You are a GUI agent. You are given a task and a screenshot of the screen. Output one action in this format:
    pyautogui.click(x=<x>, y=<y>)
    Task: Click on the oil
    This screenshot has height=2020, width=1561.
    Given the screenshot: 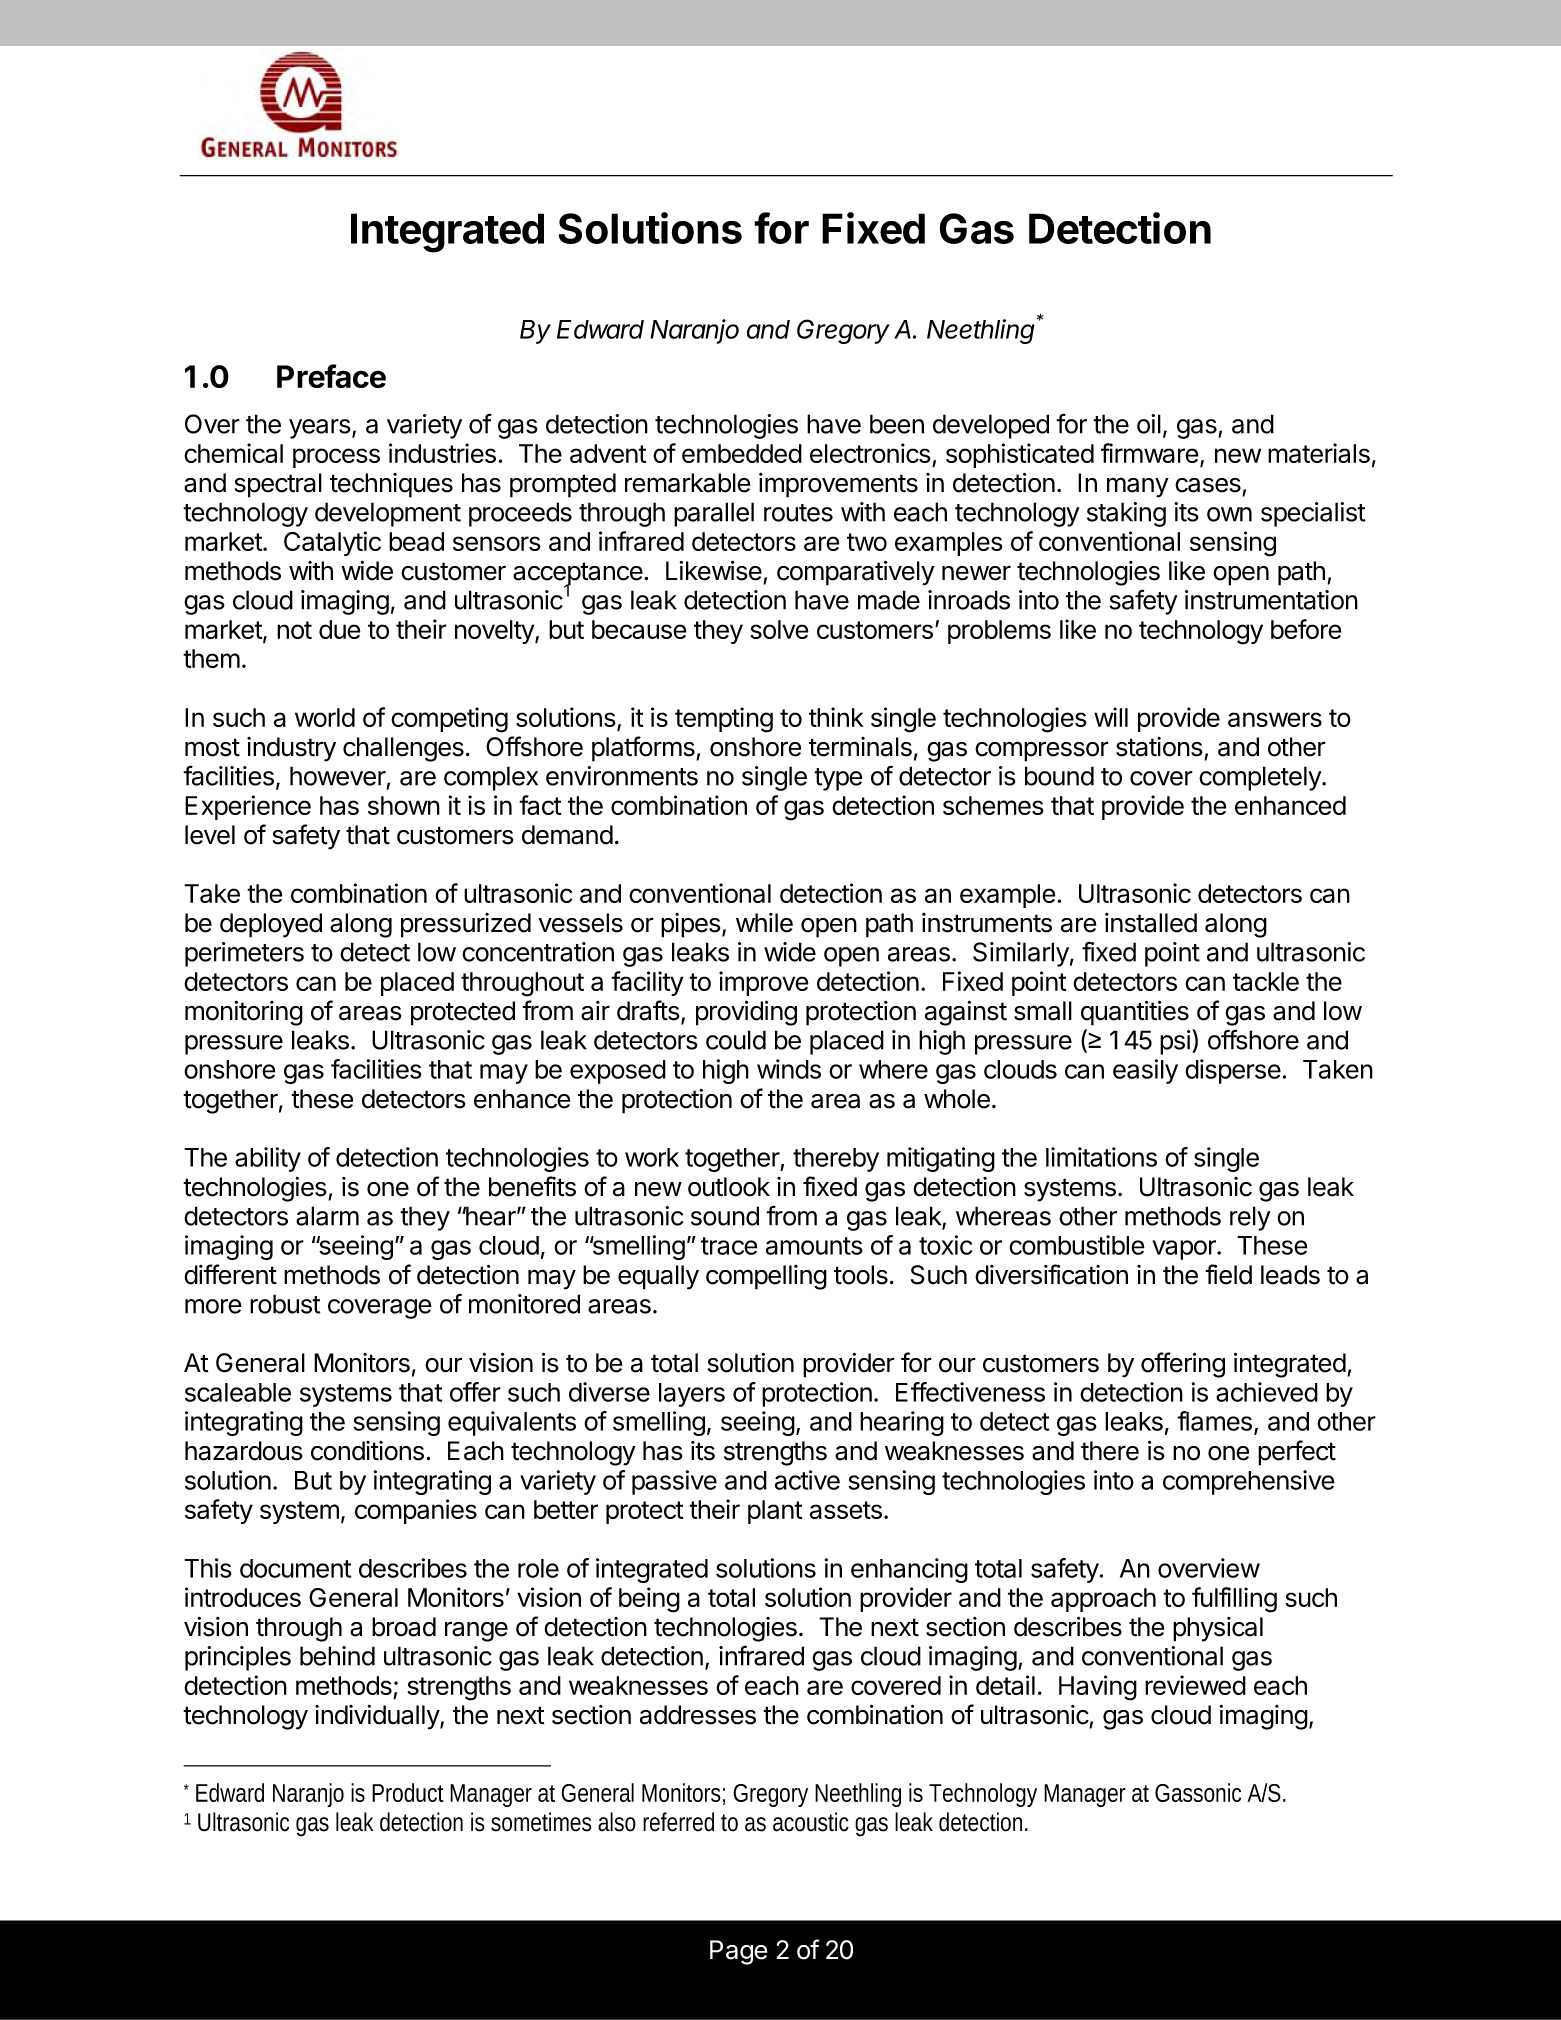 What is the action you would take?
    pyautogui.click(x=1149, y=424)
